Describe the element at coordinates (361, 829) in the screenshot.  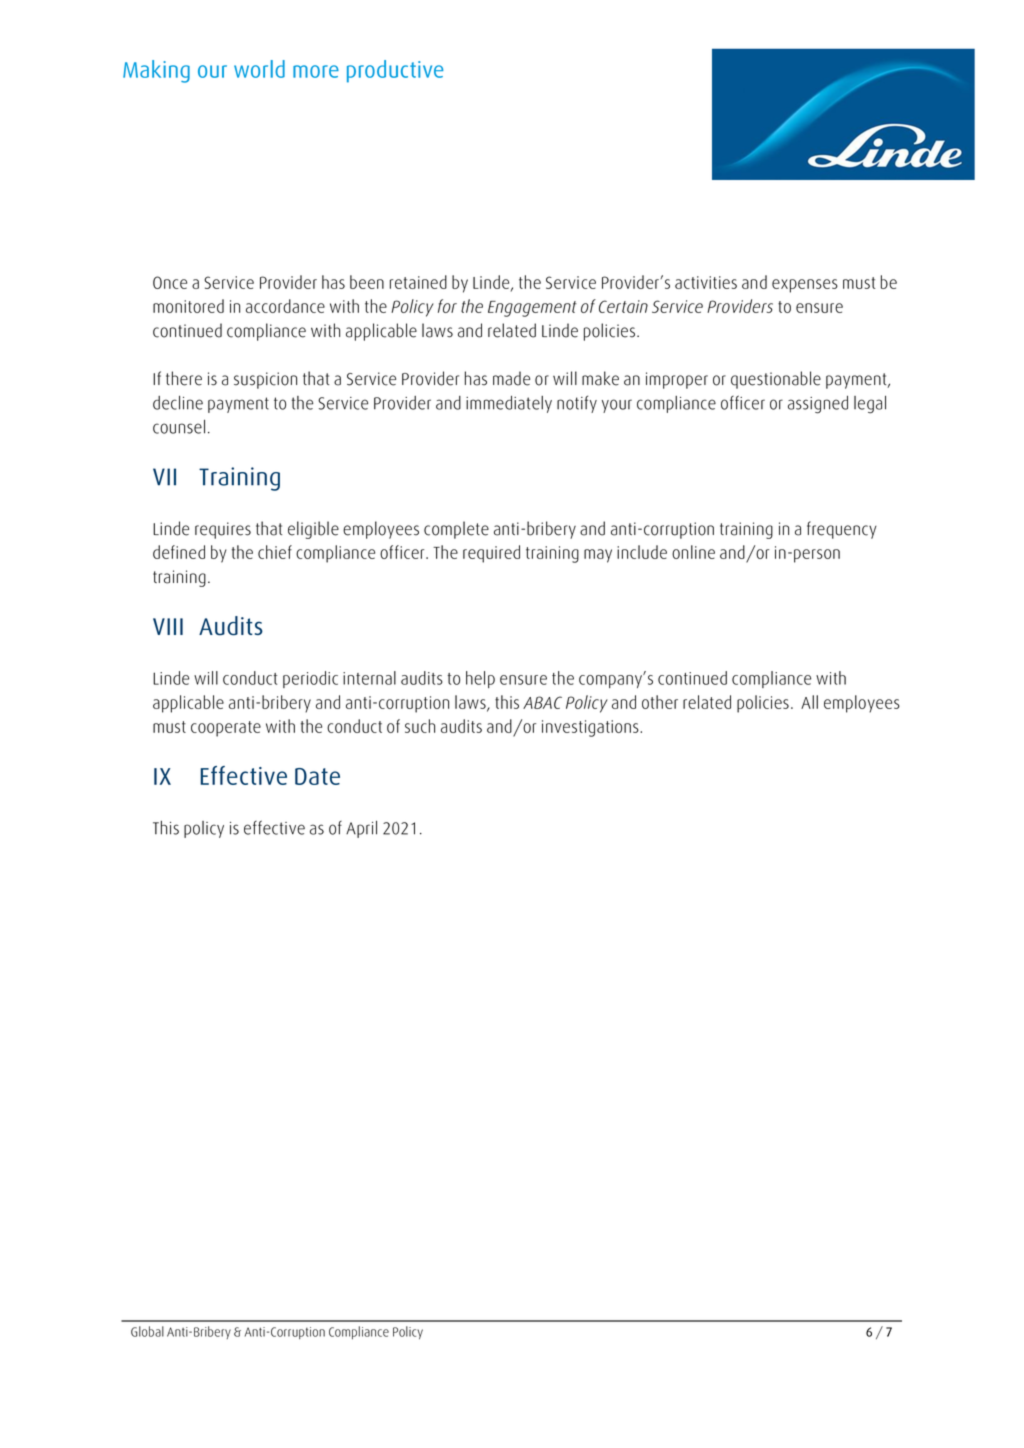
I see `April` at that location.
